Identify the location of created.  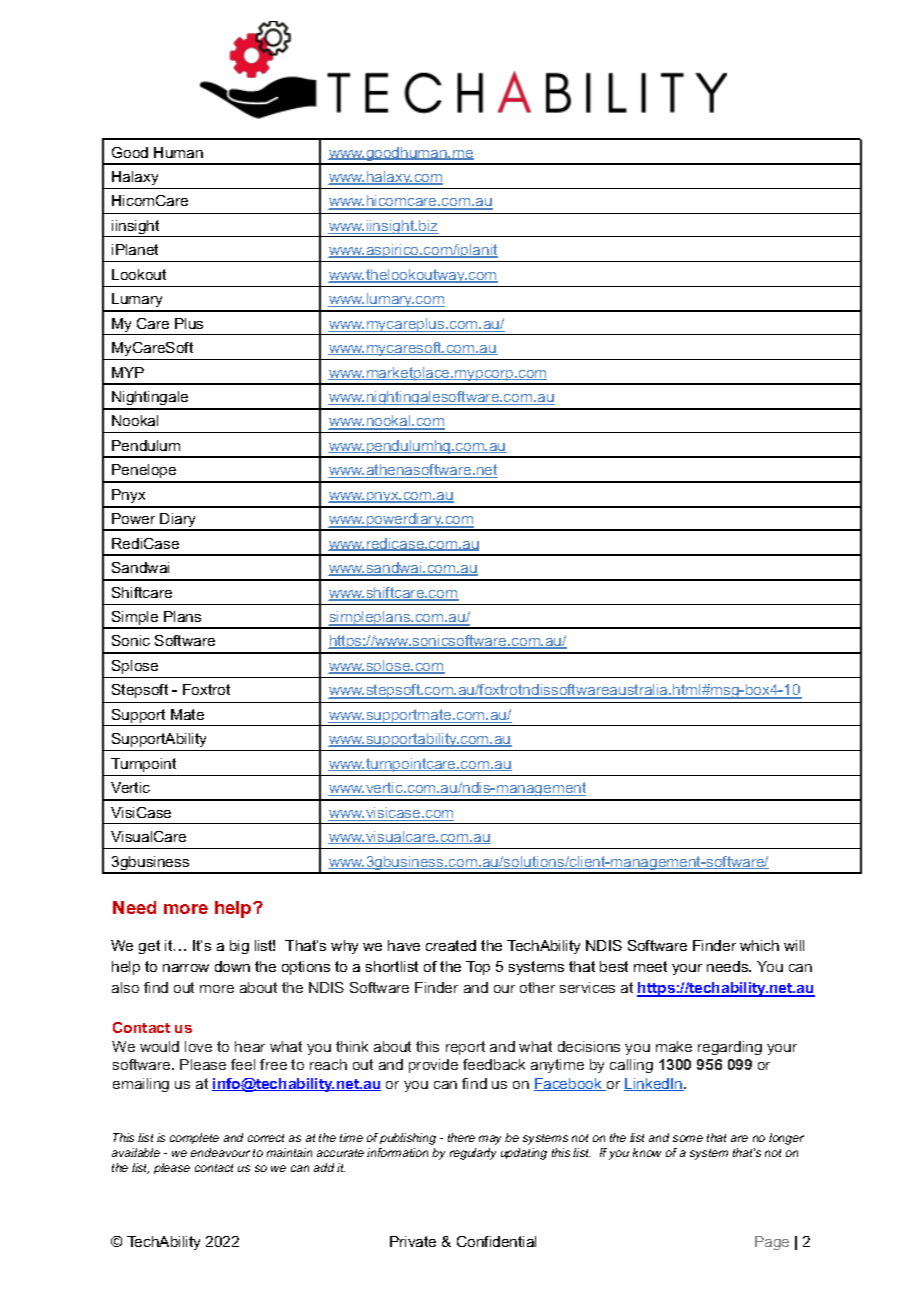
(451, 945).
